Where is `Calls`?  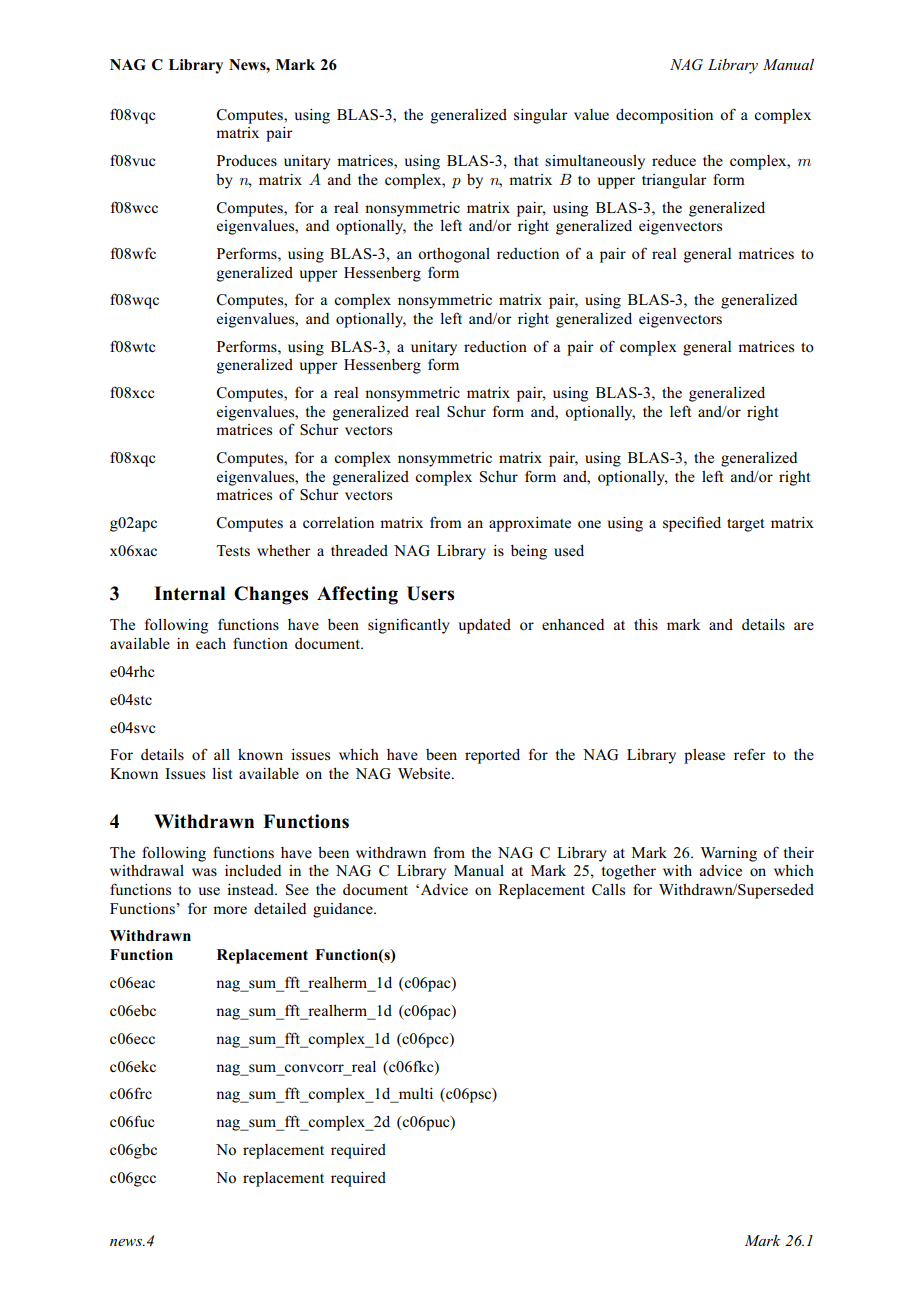
Calls is located at coordinates (608, 890).
